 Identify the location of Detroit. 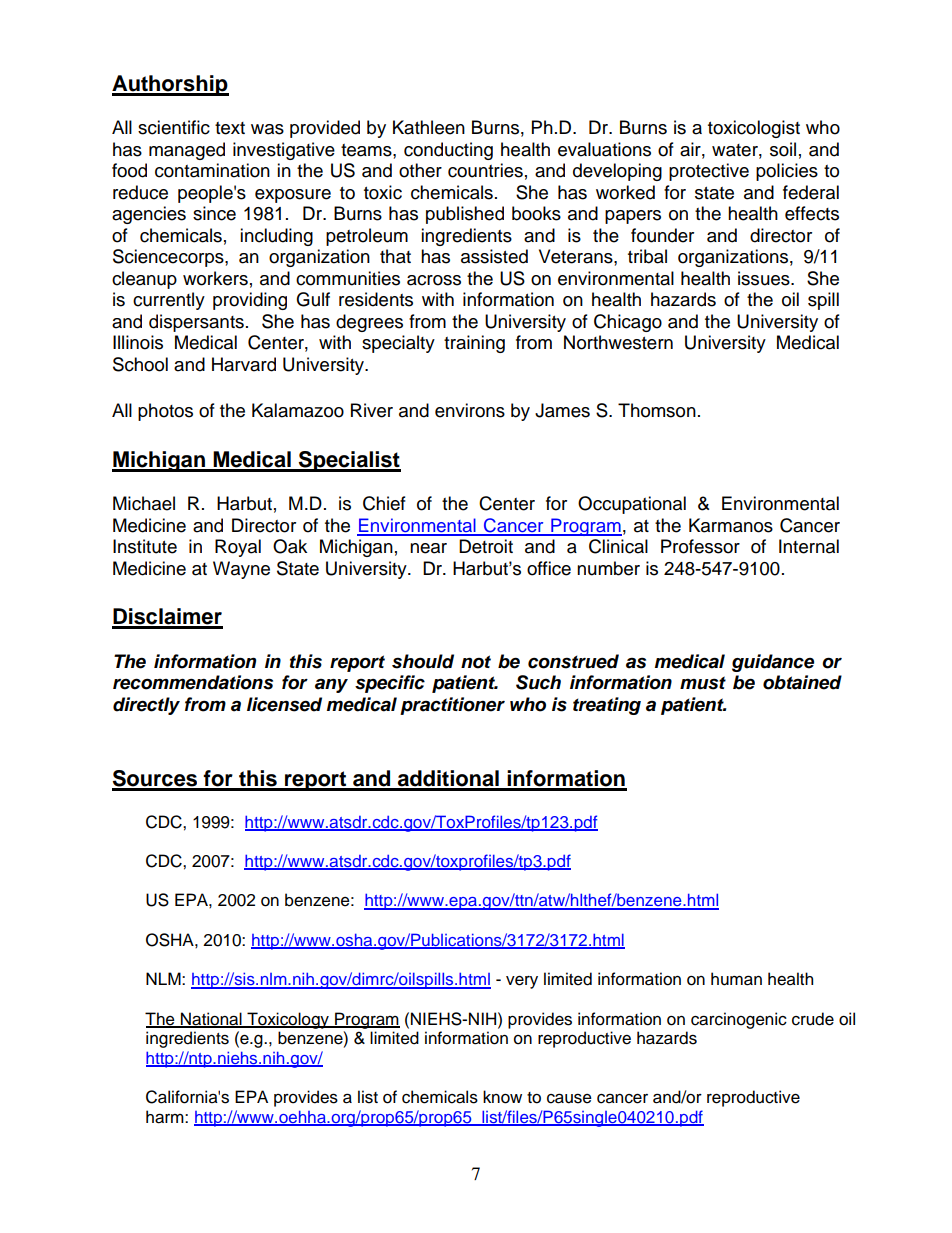
(486, 546).
